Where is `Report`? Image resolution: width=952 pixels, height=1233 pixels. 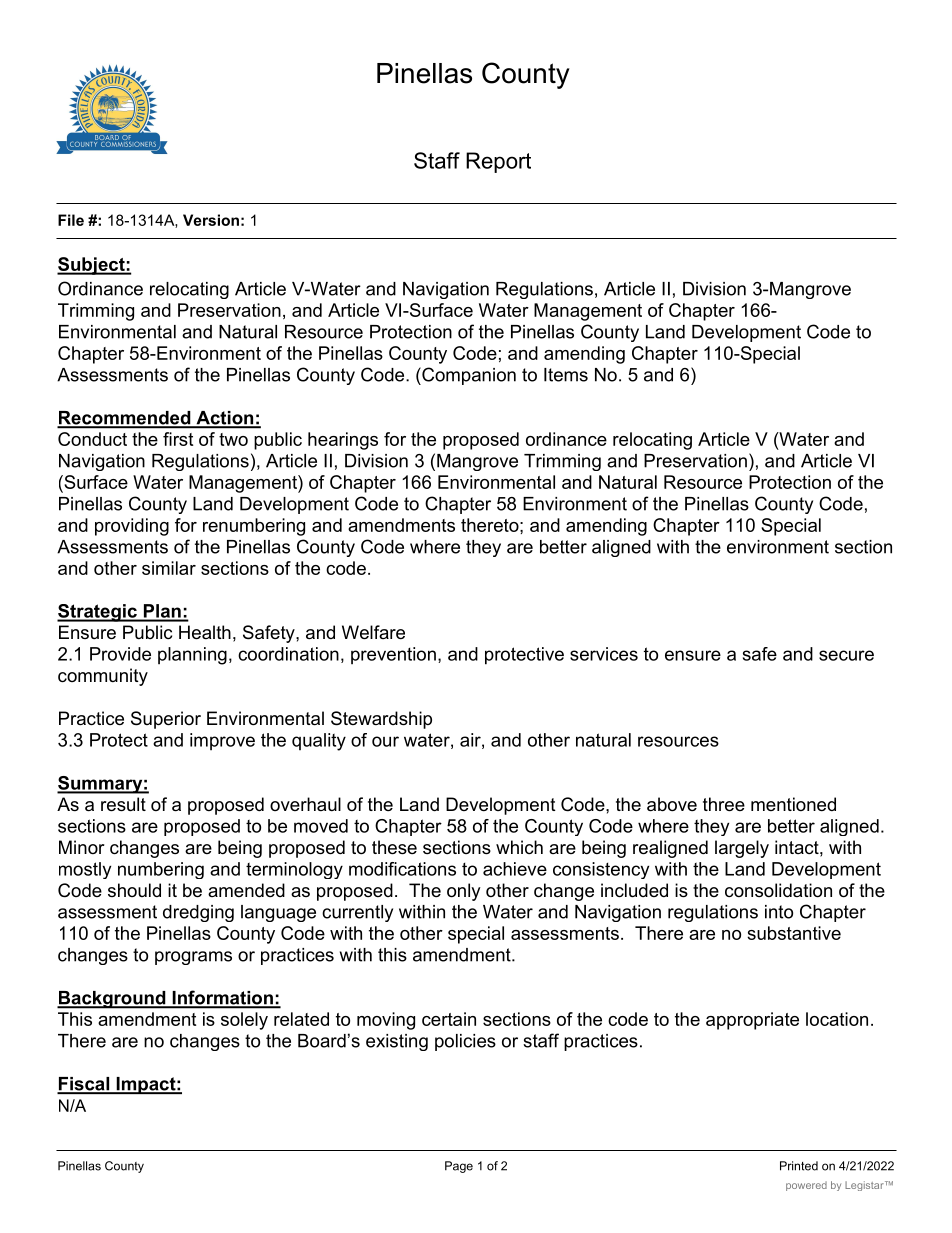 Report is located at coordinates (498, 162).
